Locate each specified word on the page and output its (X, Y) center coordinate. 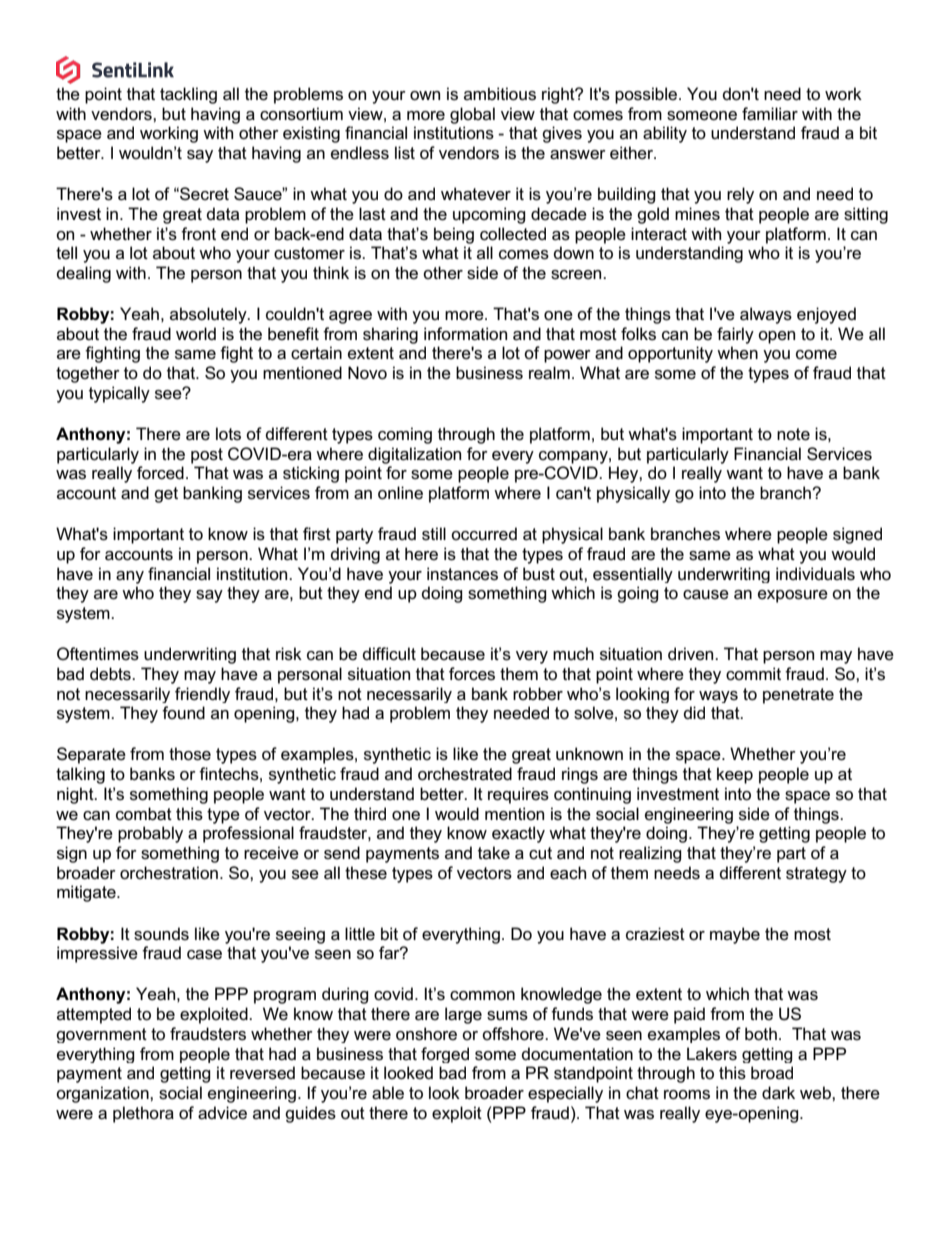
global (472, 115)
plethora (143, 1114)
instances (462, 574)
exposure (793, 596)
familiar (770, 114)
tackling (188, 95)
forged (445, 1055)
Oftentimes (98, 654)
